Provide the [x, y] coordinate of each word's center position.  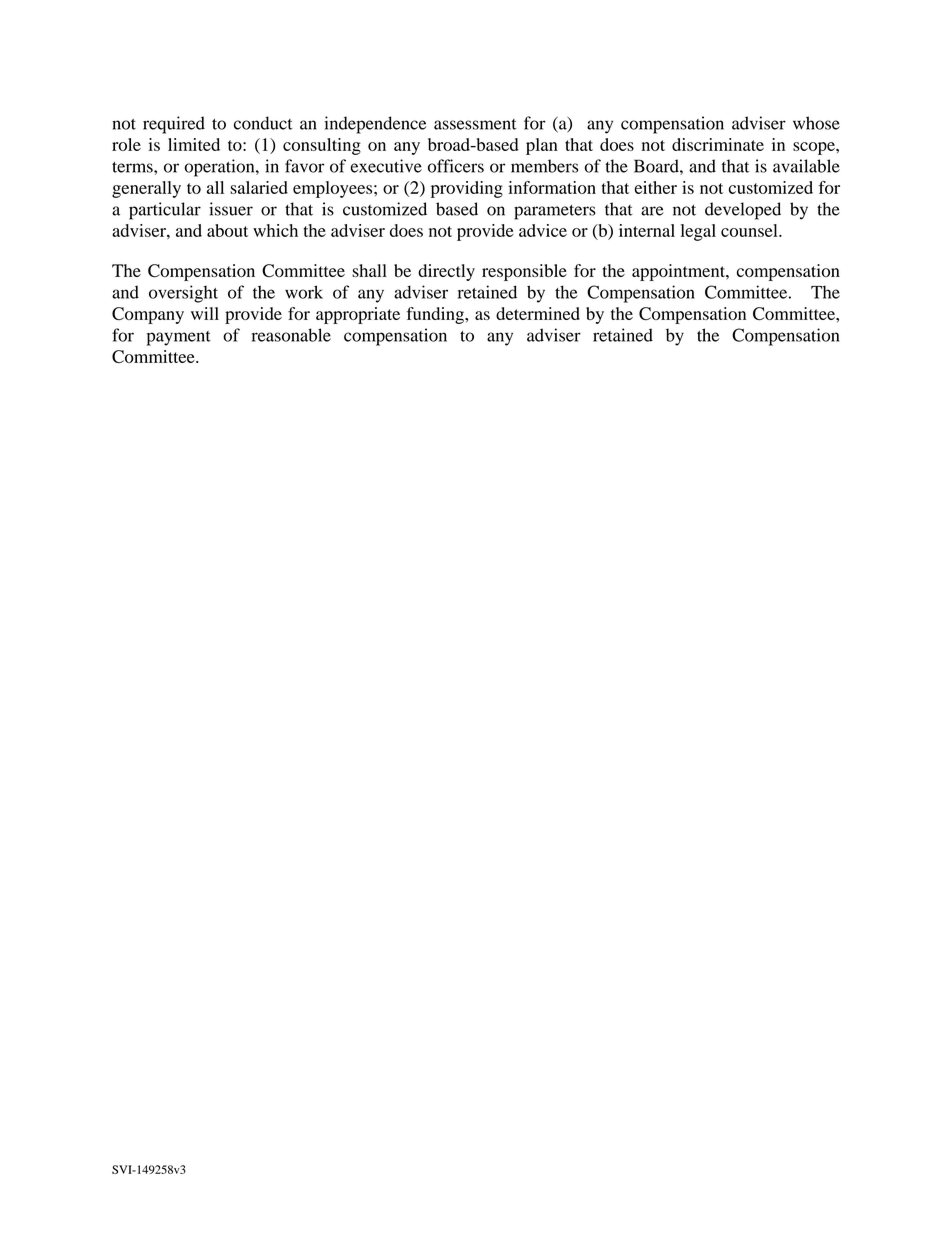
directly [446, 272]
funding [436, 315]
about [227, 230]
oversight [183, 294]
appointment [679, 272]
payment [179, 338]
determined [538, 313]
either [656, 187]
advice [543, 230]
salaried [259, 187]
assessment [475, 124]
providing [467, 189]
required [174, 125]
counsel [750, 230]
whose [816, 123]
